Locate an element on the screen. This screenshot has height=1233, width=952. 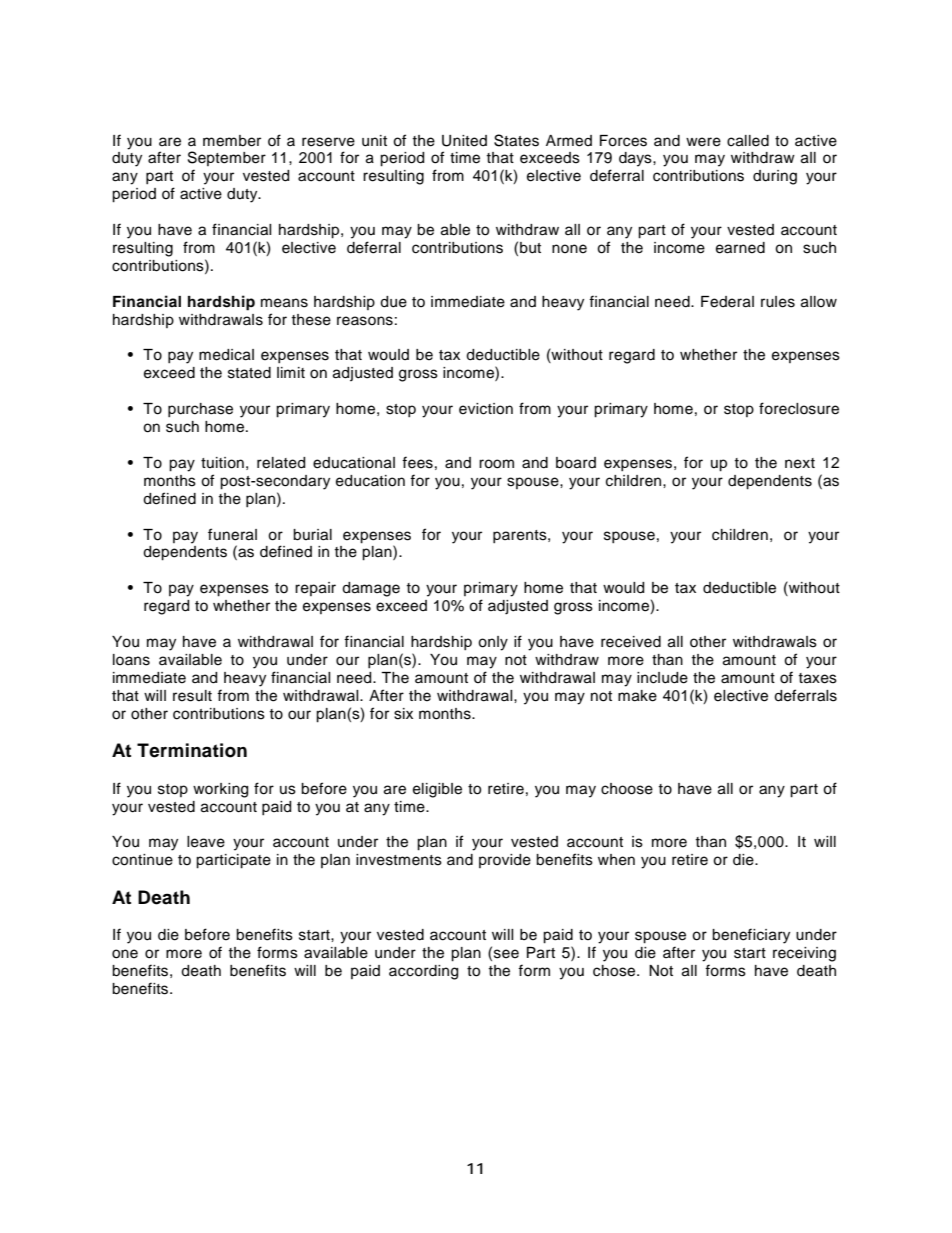
called is located at coordinates (748, 141).
